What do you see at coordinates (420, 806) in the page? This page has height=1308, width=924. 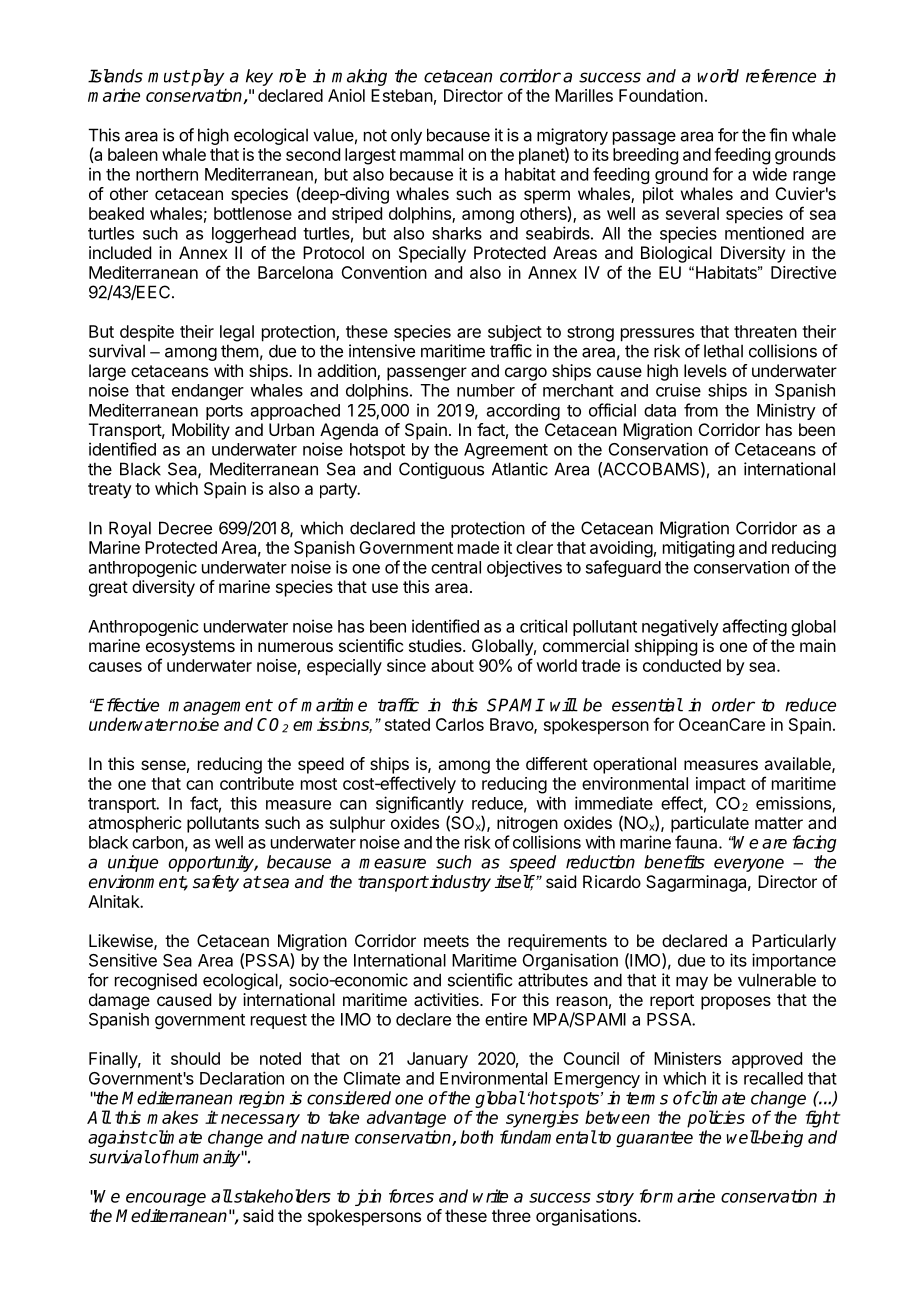 I see `significantly` at bounding box center [420, 806].
